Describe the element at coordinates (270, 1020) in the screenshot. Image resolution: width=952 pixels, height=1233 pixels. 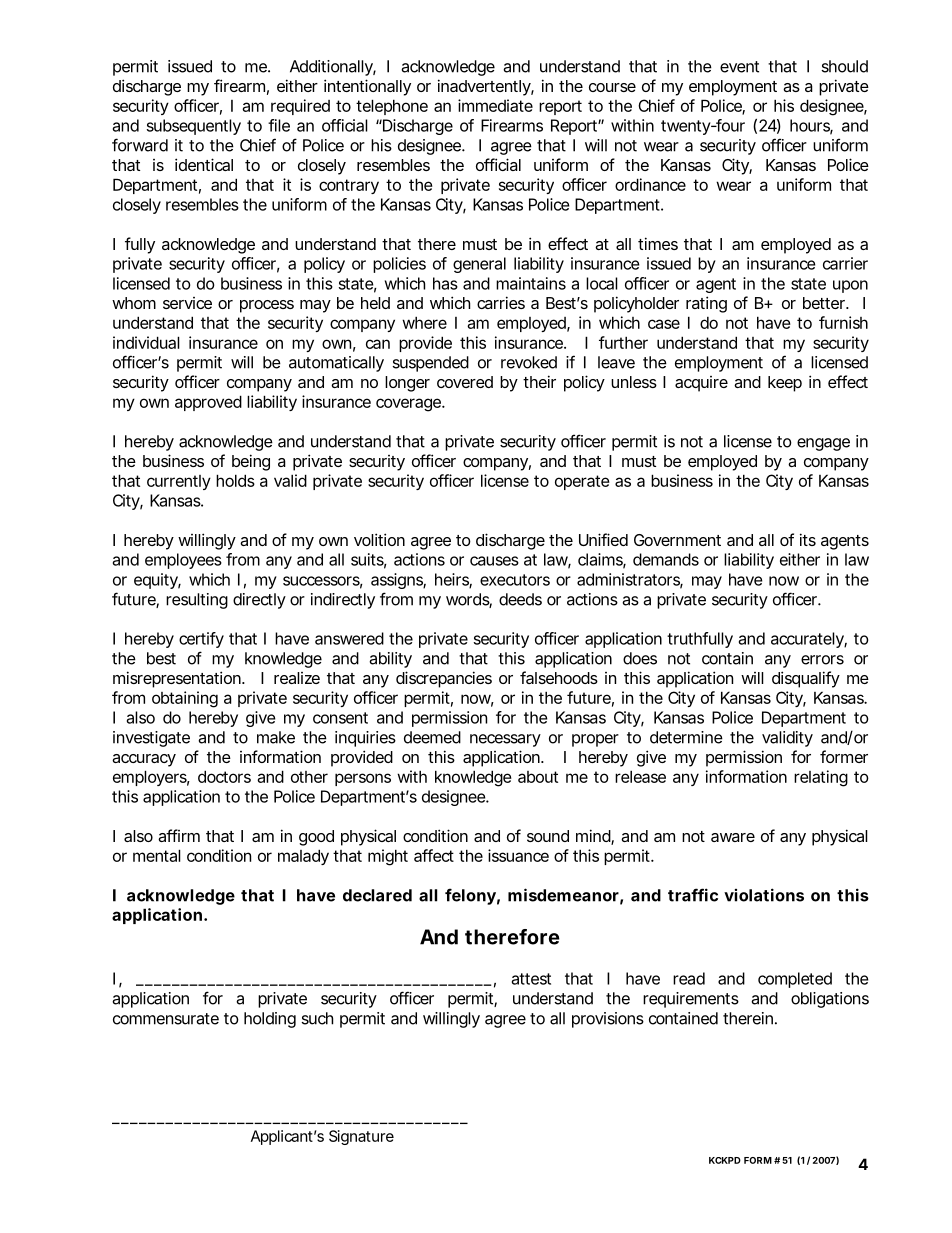
I see `holding` at that location.
